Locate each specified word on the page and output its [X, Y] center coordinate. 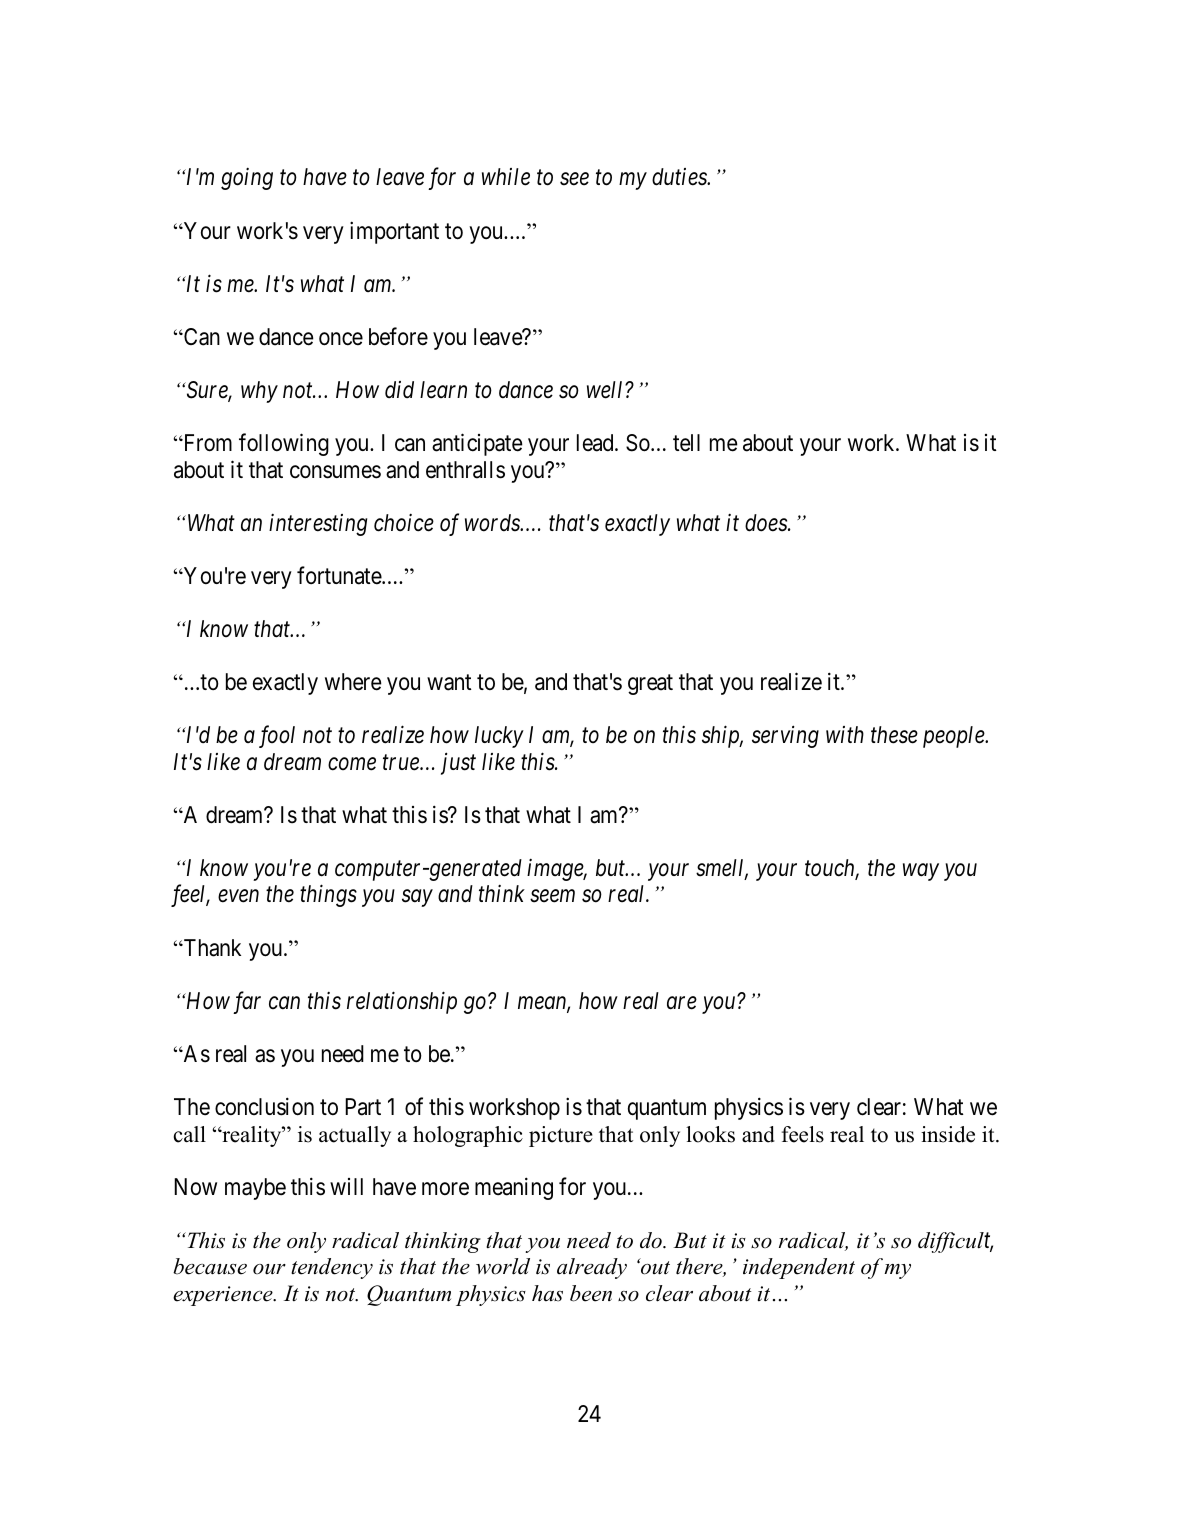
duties [680, 177]
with [845, 734]
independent [799, 1268]
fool [277, 736]
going [247, 179]
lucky [499, 737]
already [592, 1268]
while [506, 177]
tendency [332, 1268]
